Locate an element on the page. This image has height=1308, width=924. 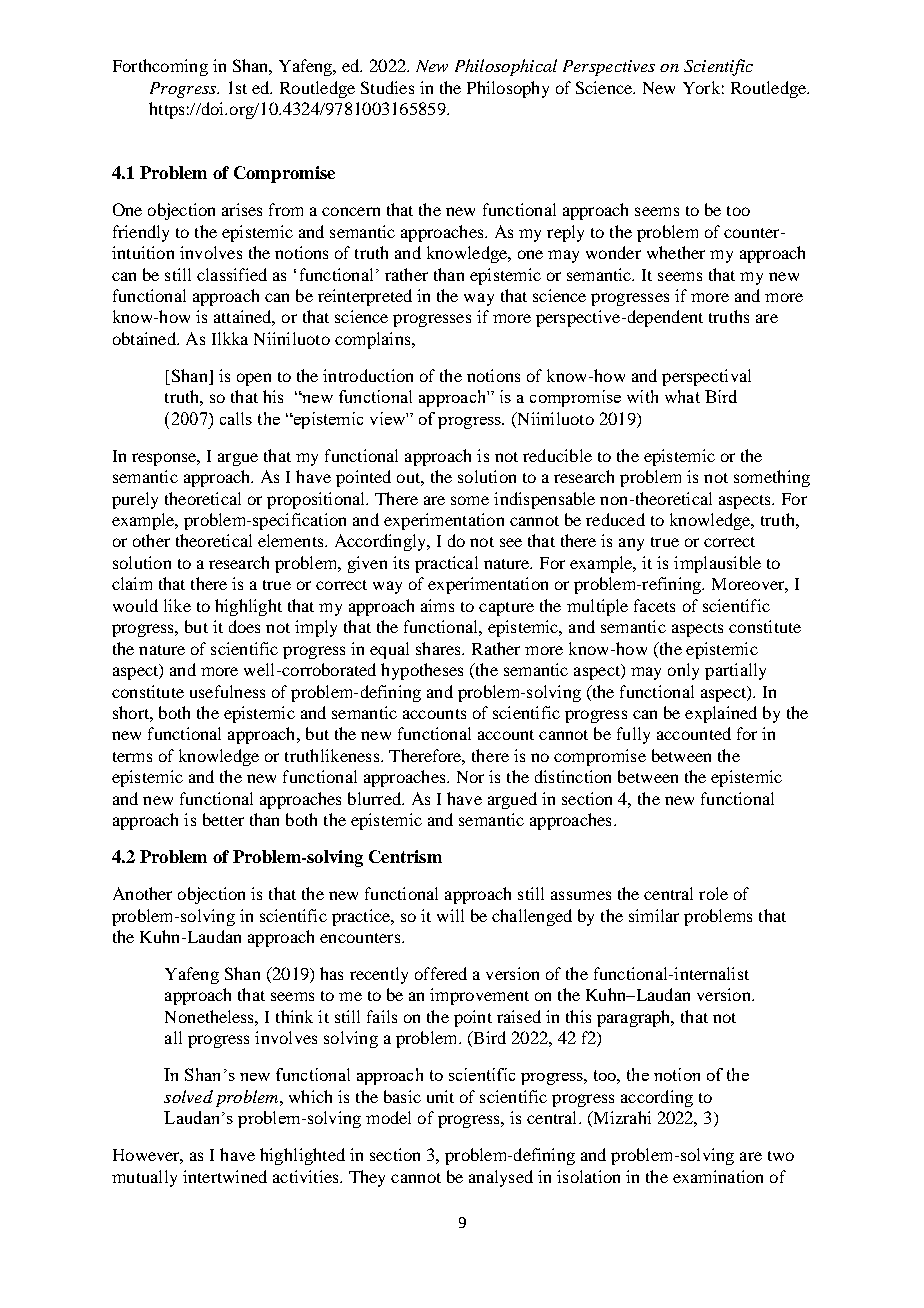
better is located at coordinates (223, 819).
